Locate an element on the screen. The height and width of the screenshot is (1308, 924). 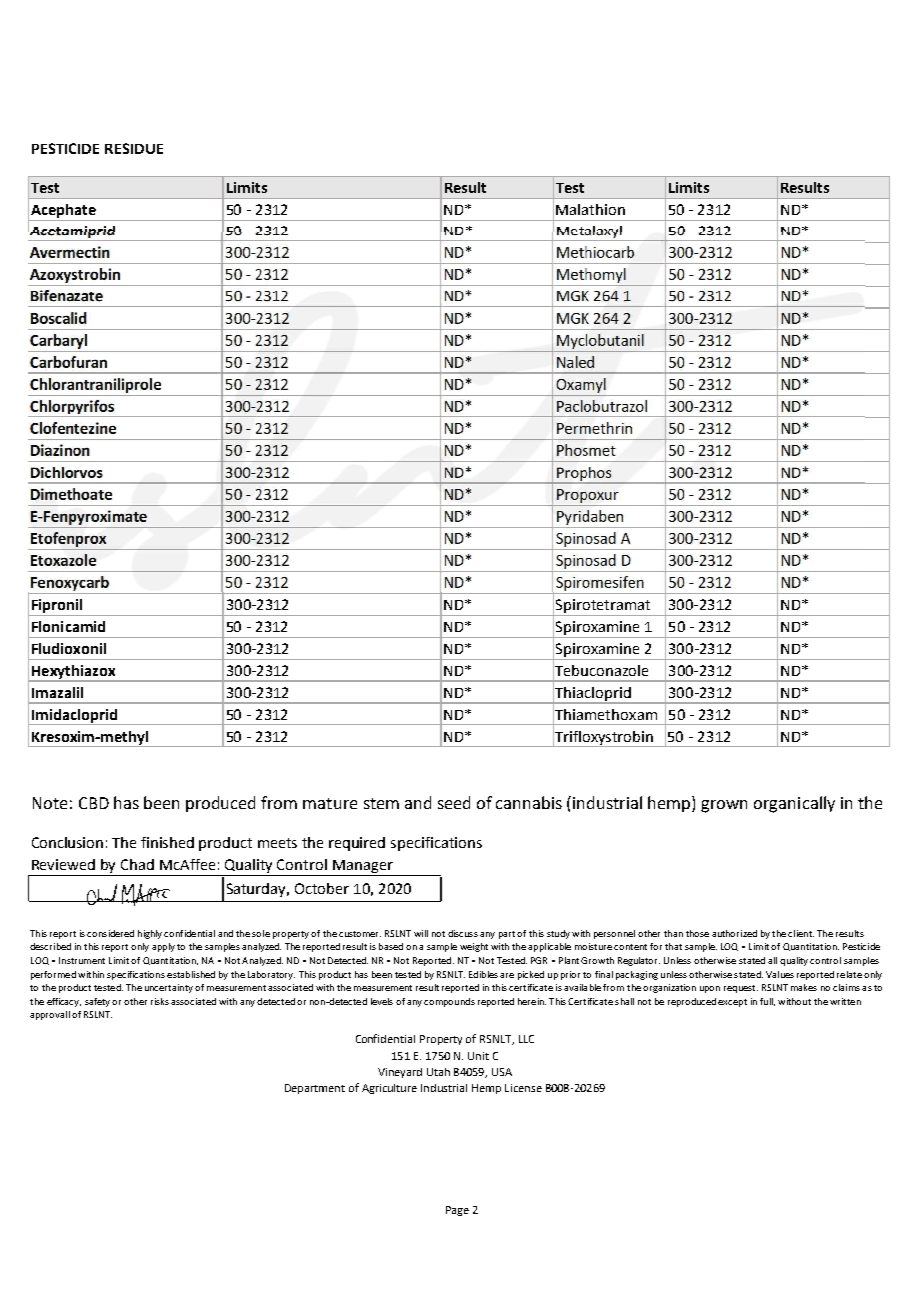
grown is located at coordinates (724, 806).
